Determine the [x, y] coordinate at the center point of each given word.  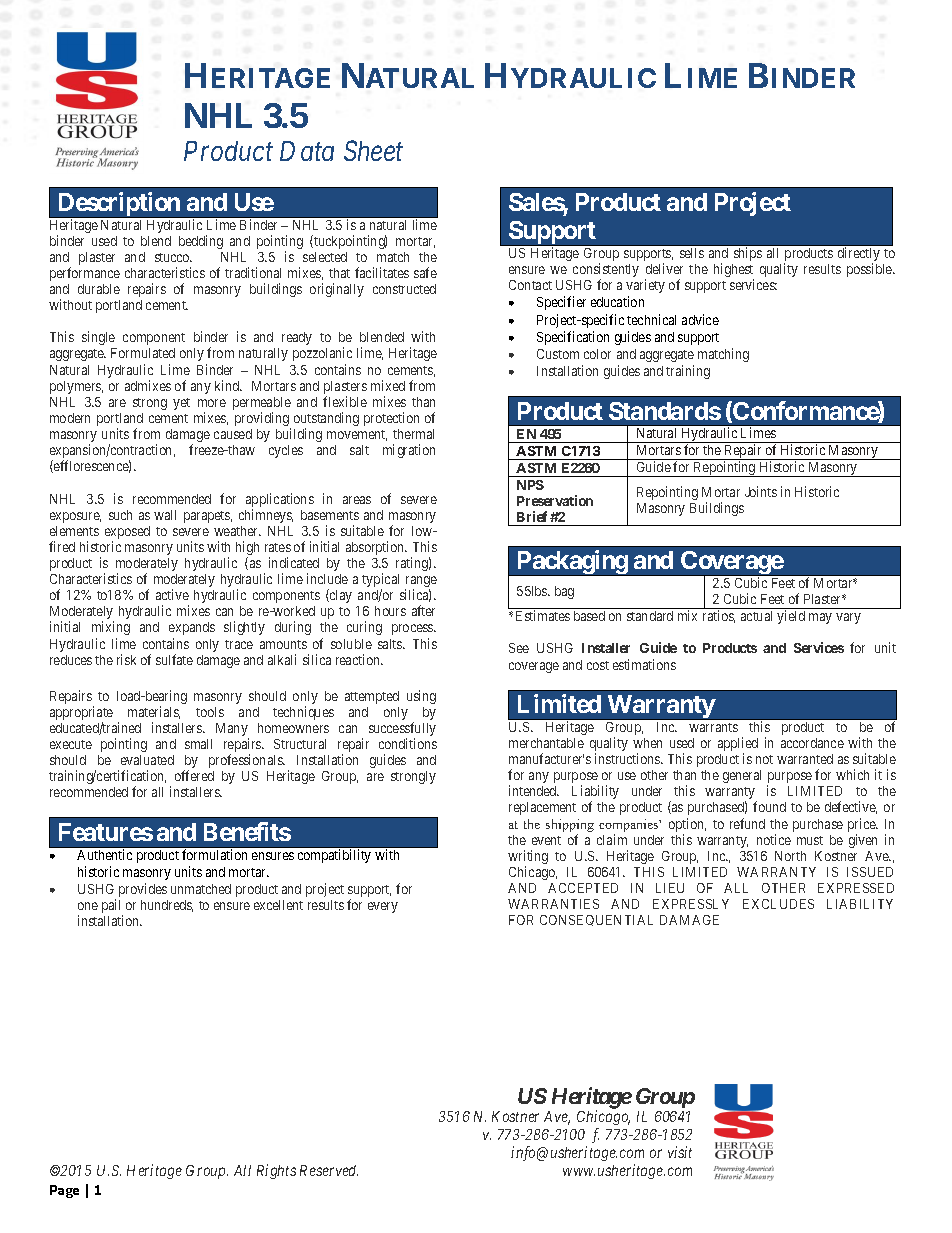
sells [692, 253]
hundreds [167, 906]
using [421, 697]
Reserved [329, 1170]
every [383, 907]
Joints [761, 491]
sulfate [174, 659]
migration [409, 451]
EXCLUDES [778, 904]
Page [64, 1191]
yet [181, 404]
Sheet [373, 150]
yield [791, 617]
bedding [201, 242]
